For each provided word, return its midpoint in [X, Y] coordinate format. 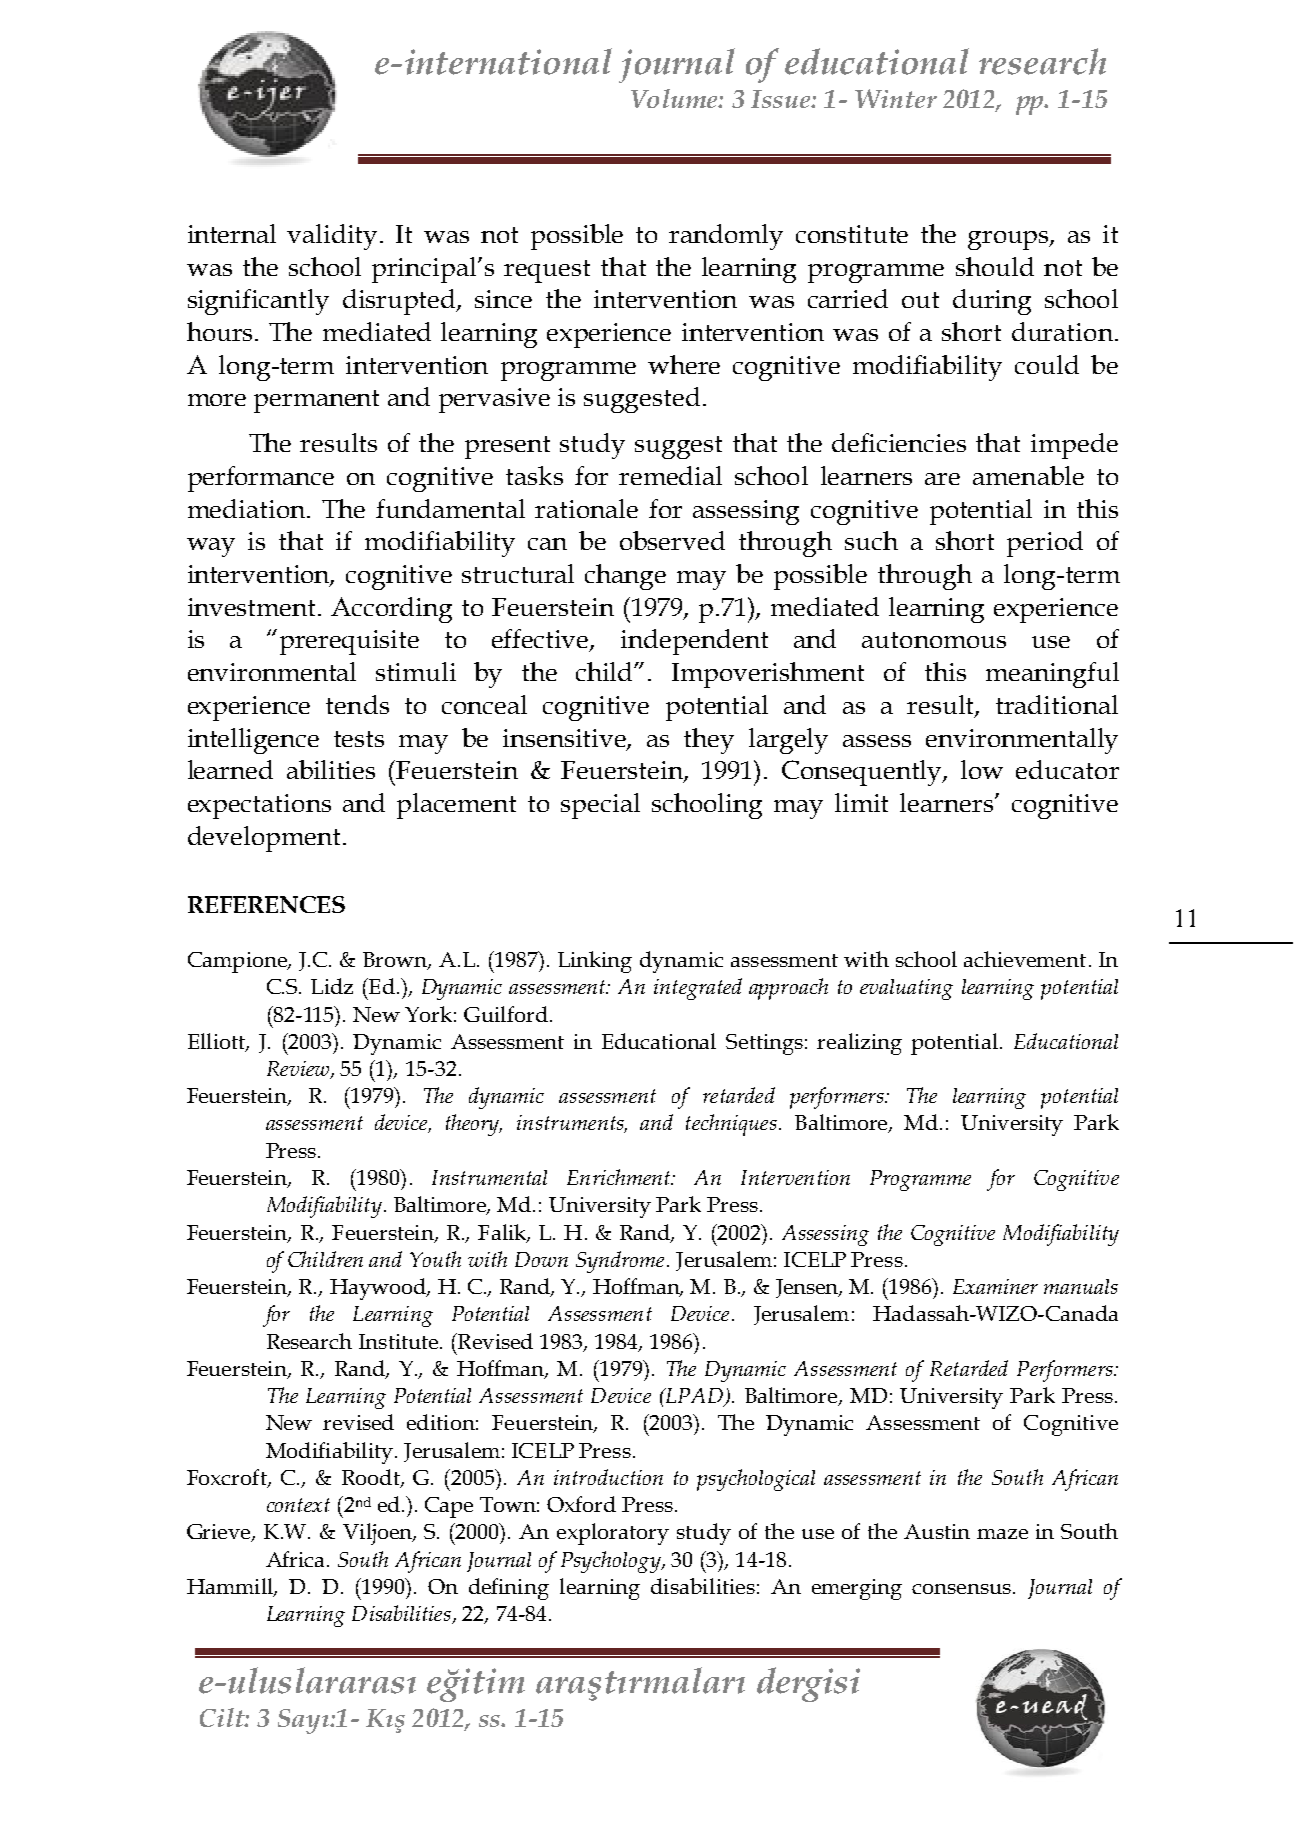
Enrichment [620, 1177]
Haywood [379, 1289]
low [982, 769]
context [298, 1505]
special [600, 806]
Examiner [995, 1286]
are [942, 479]
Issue [782, 99]
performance [261, 479]
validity [334, 237]
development [264, 839]
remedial [670, 475]
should [995, 266]
